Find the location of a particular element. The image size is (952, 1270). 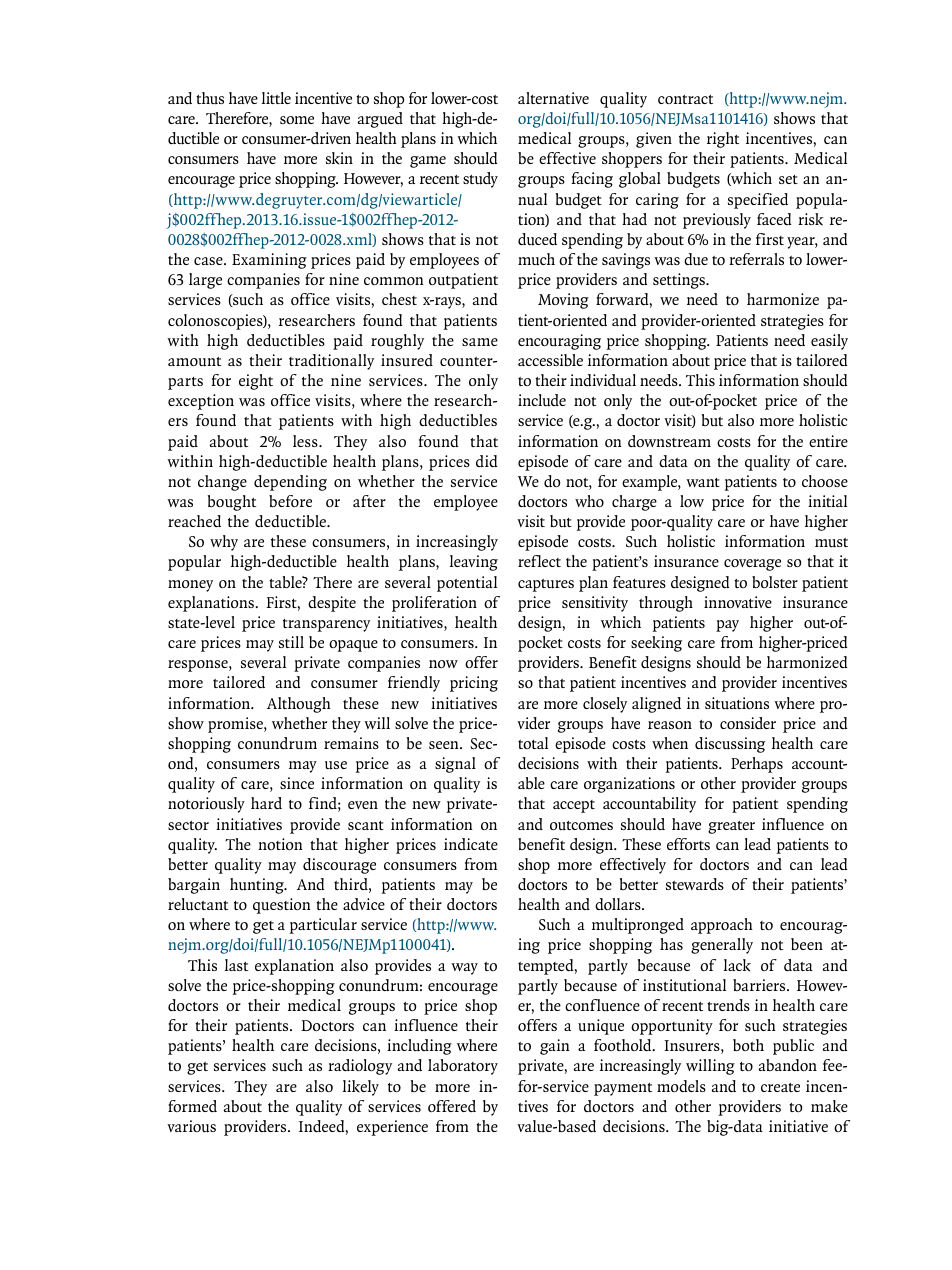

alternative is located at coordinates (553, 98).
